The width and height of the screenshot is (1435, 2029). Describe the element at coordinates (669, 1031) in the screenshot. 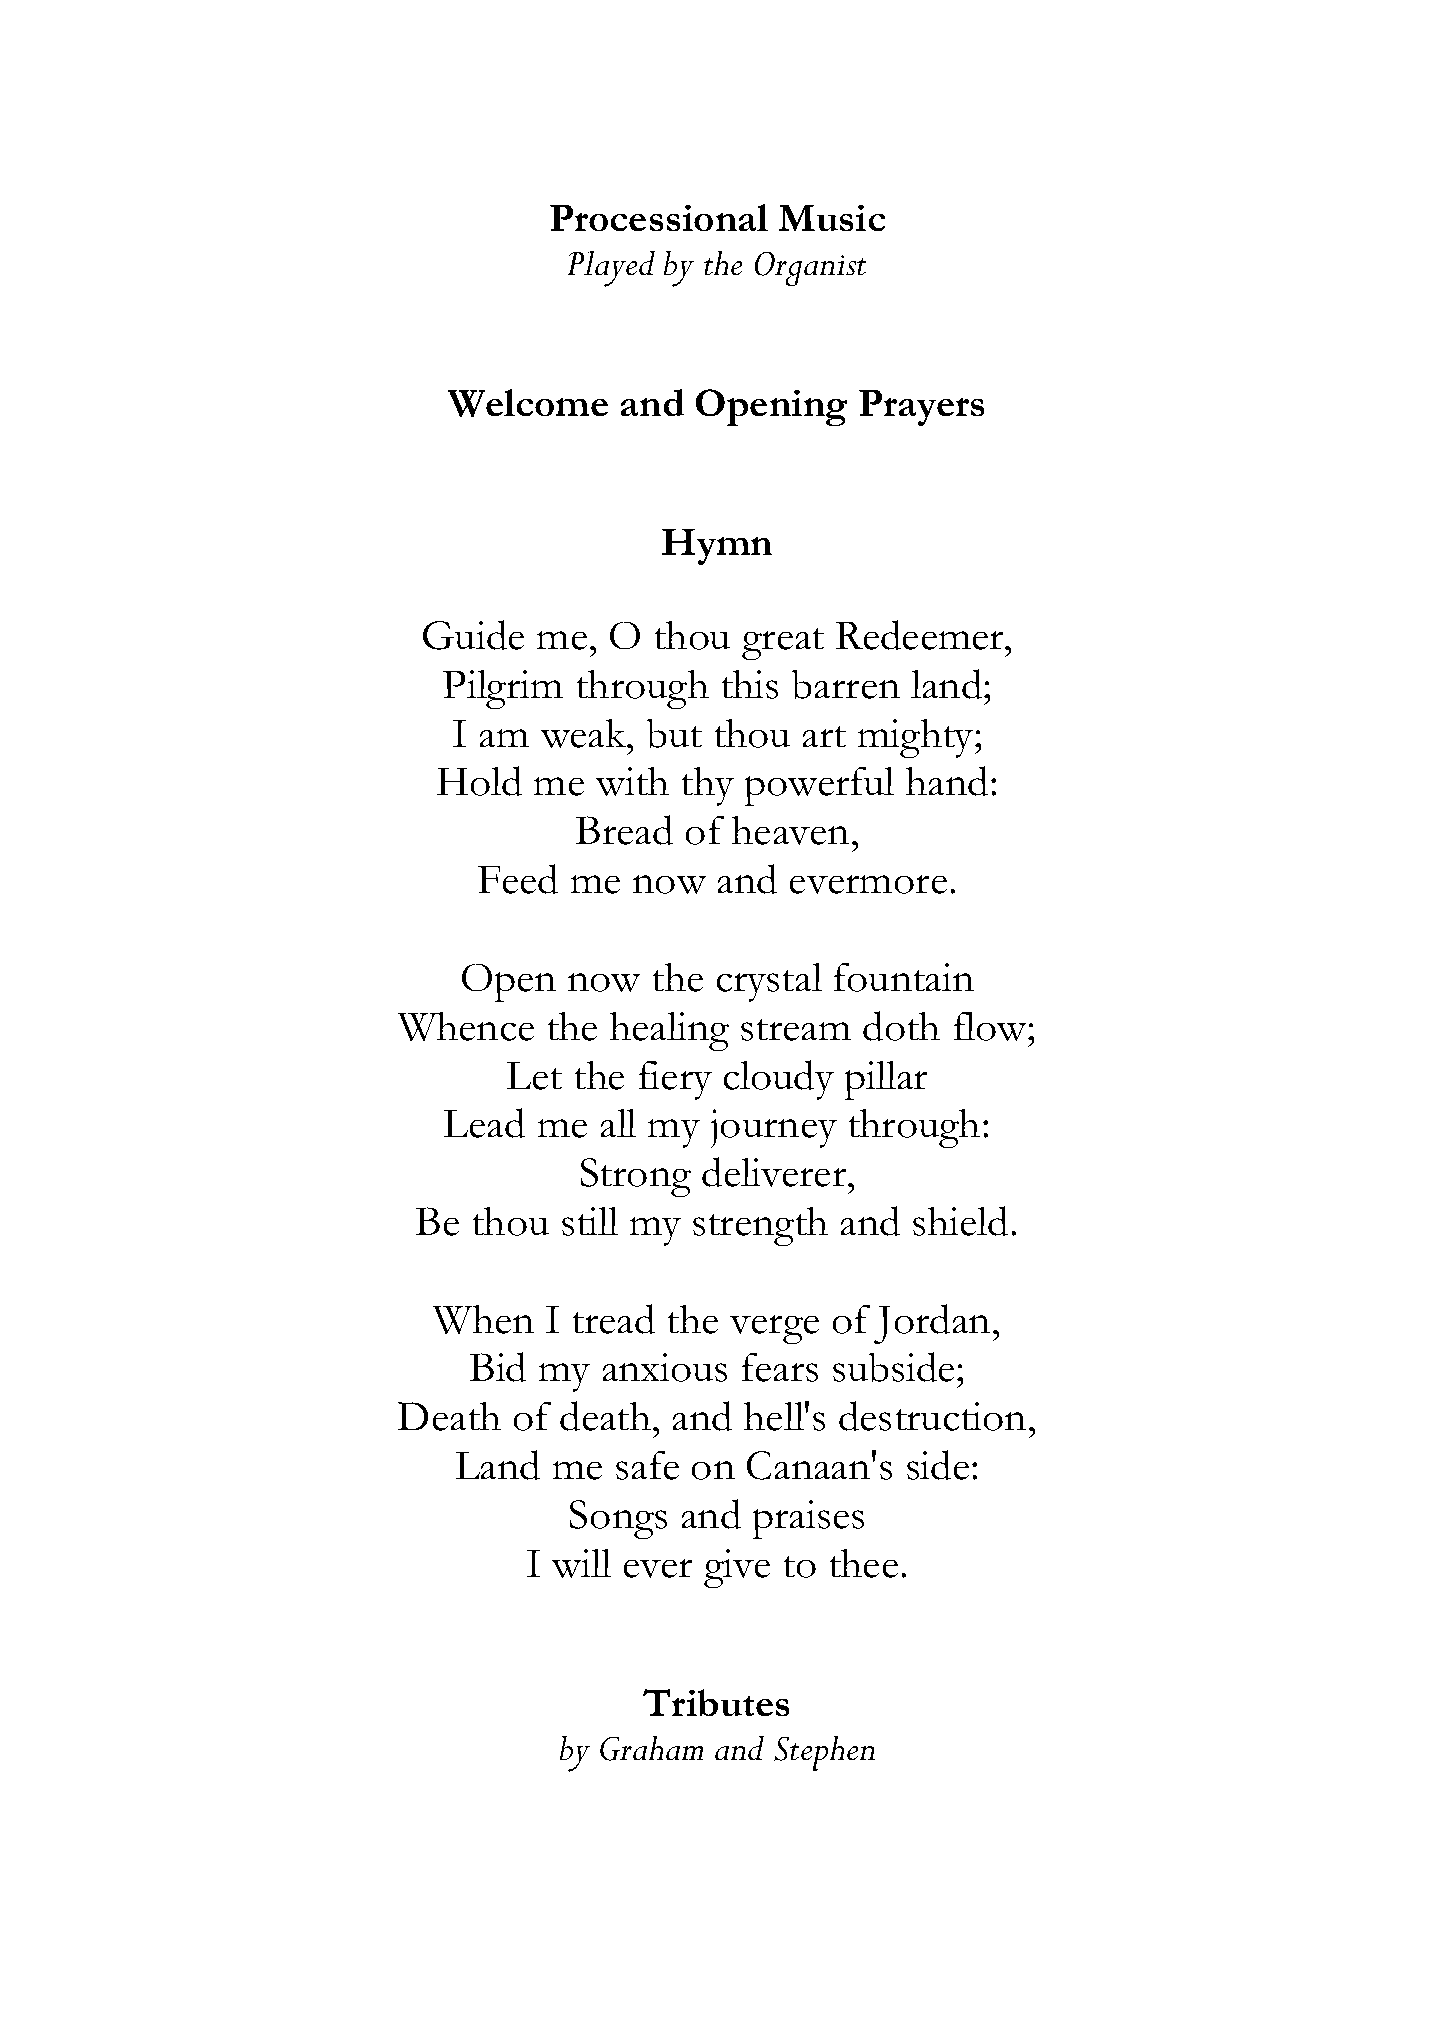

I see `healing` at that location.
